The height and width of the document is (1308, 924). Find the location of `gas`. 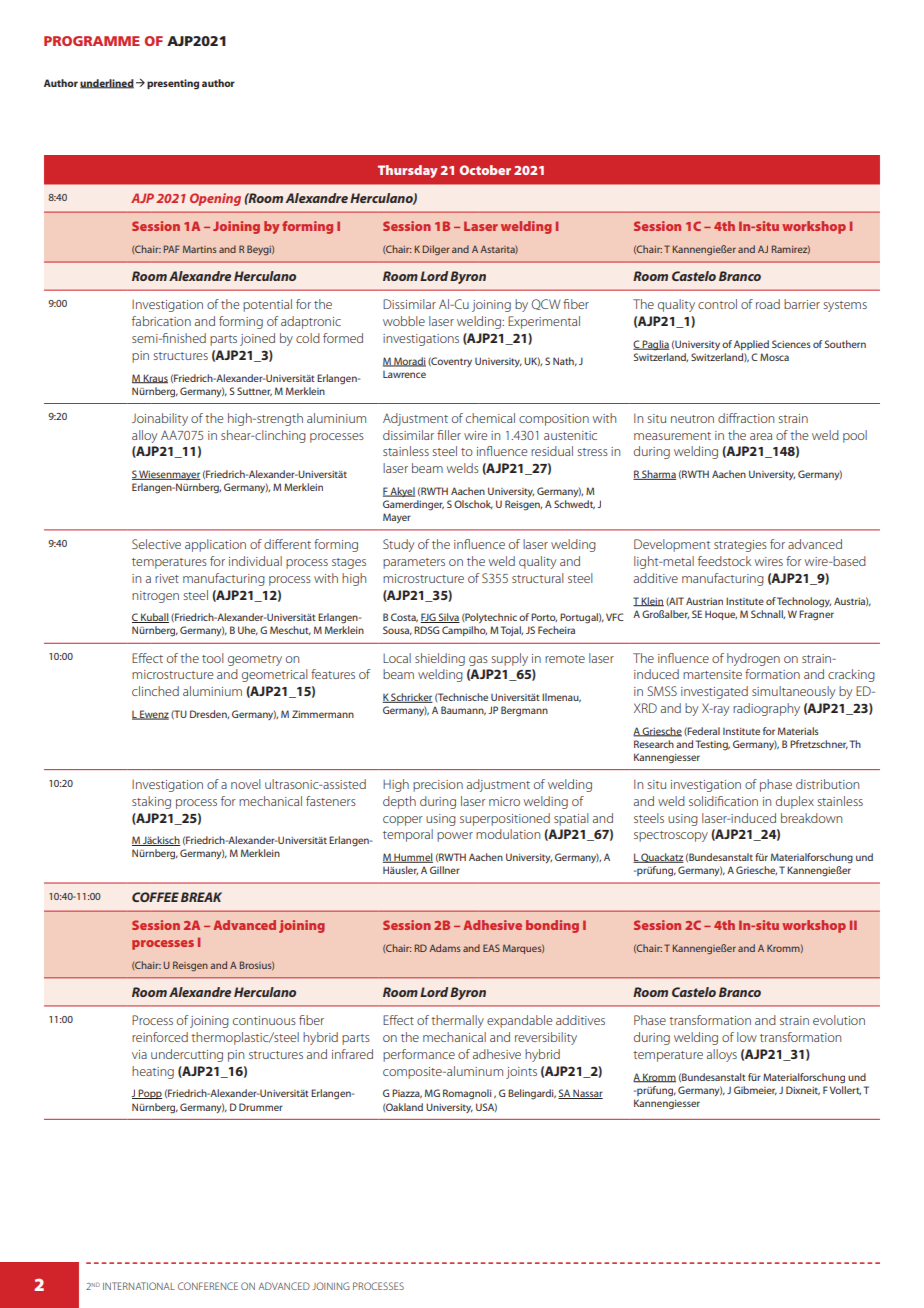

gas is located at coordinates (478, 661).
